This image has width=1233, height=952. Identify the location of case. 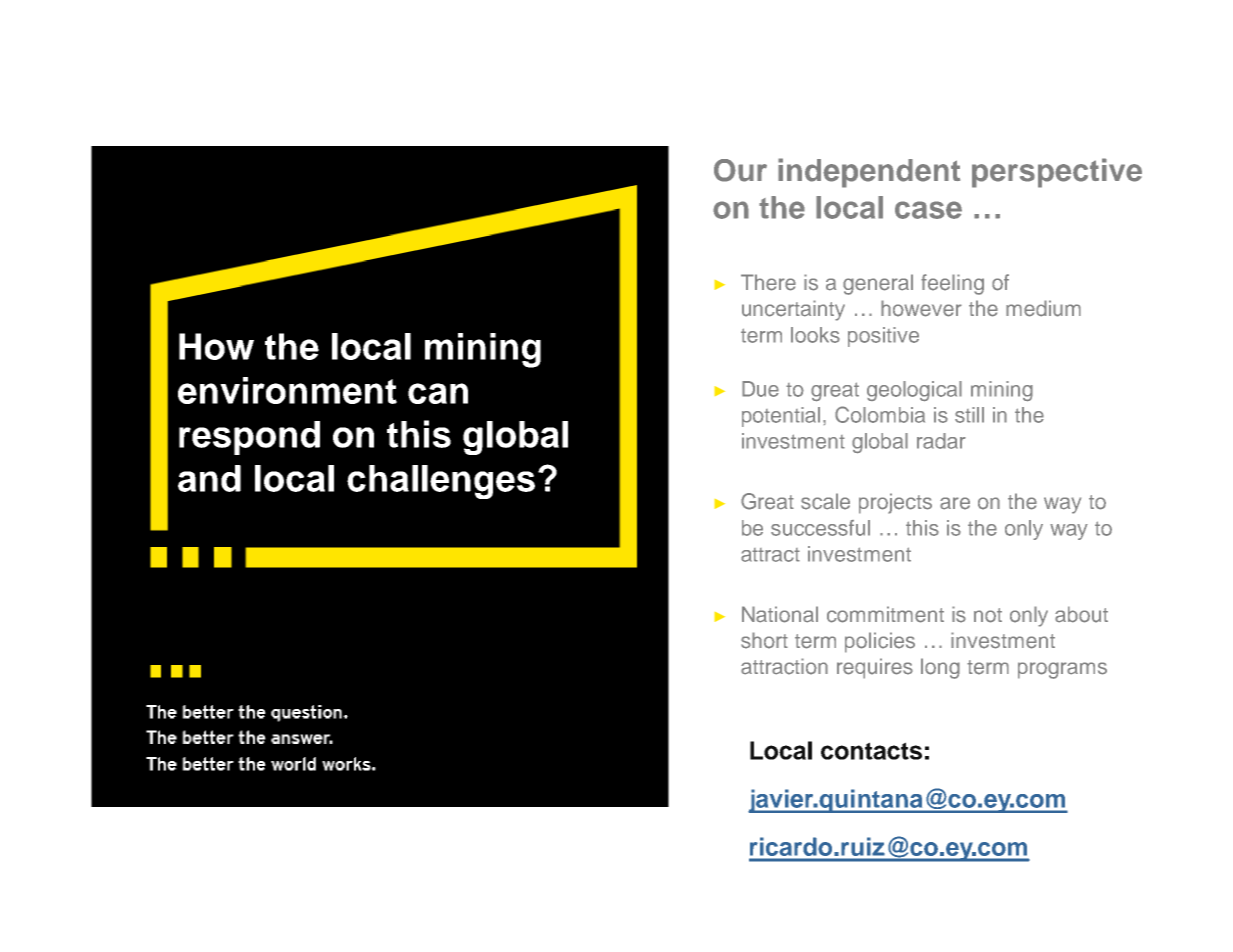
(928, 210).
